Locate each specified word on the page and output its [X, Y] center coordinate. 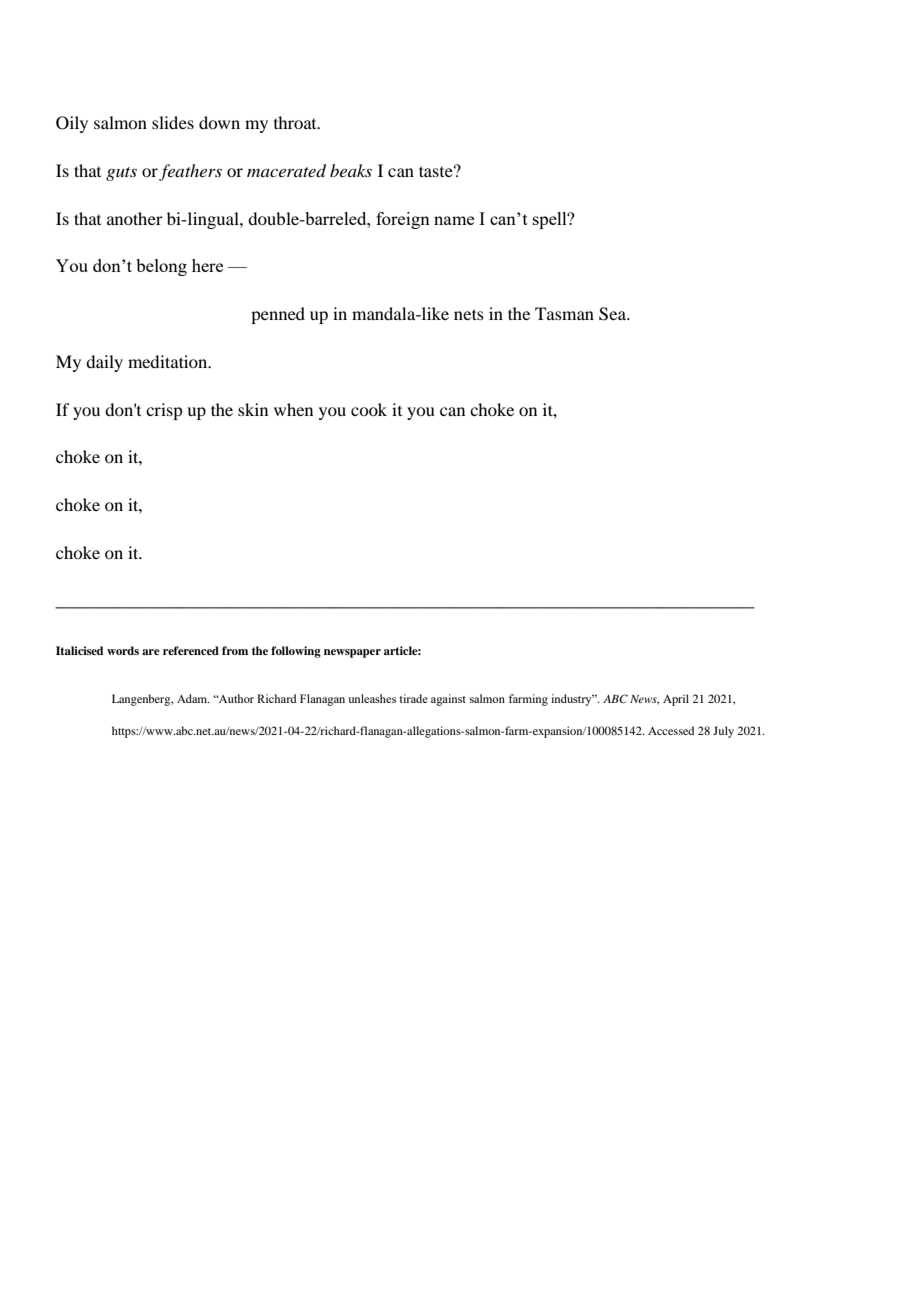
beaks [351, 170]
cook [369, 409]
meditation [169, 361]
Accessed [671, 730]
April [676, 700]
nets [469, 314]
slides [173, 122]
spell [551, 220]
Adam [193, 698]
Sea [614, 314]
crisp [164, 411]
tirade [413, 698]
